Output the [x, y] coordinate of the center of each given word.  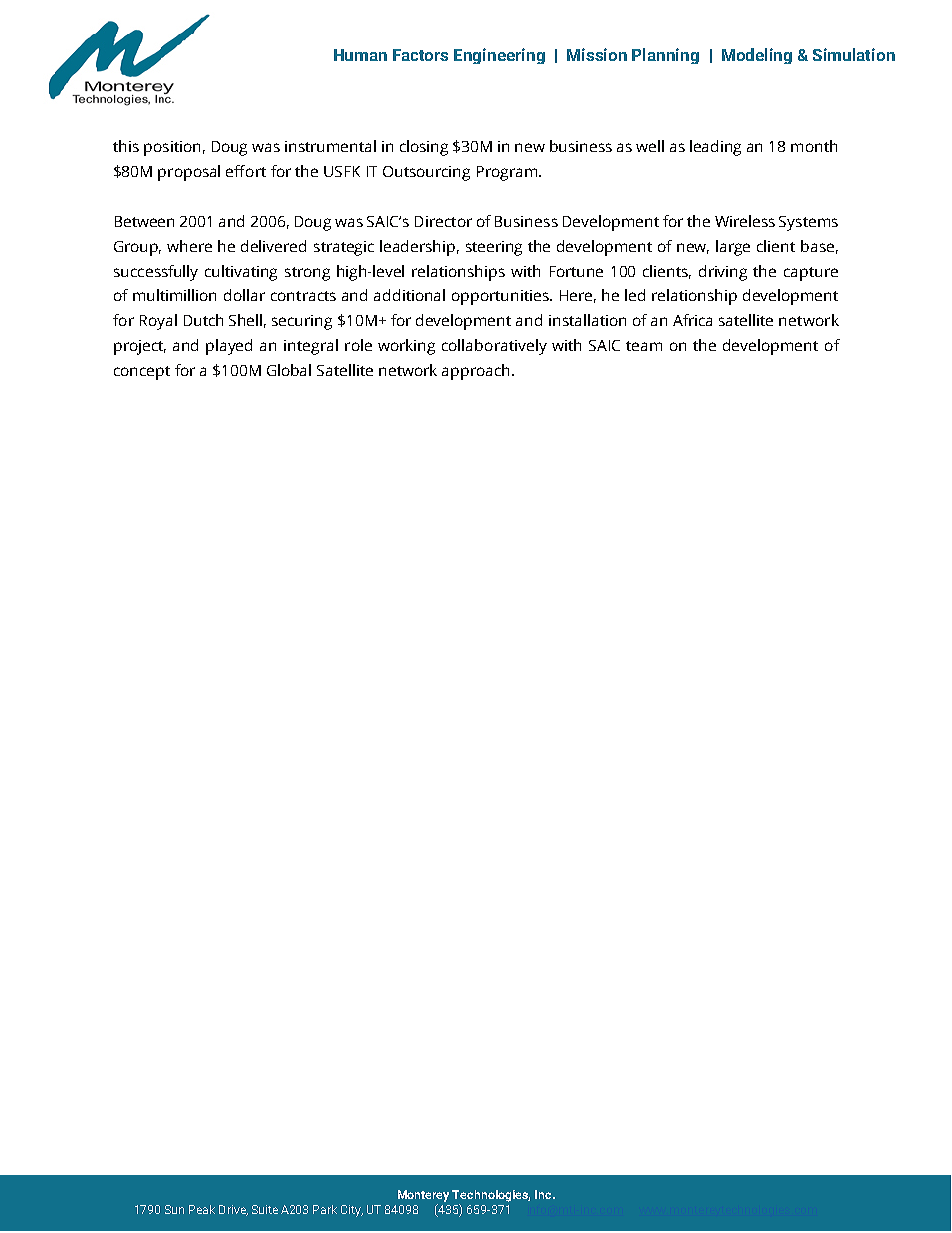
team [644, 346]
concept [142, 373]
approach [477, 372]
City [352, 1211]
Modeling [757, 56]
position [172, 148]
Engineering [499, 56]
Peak [202, 1209]
